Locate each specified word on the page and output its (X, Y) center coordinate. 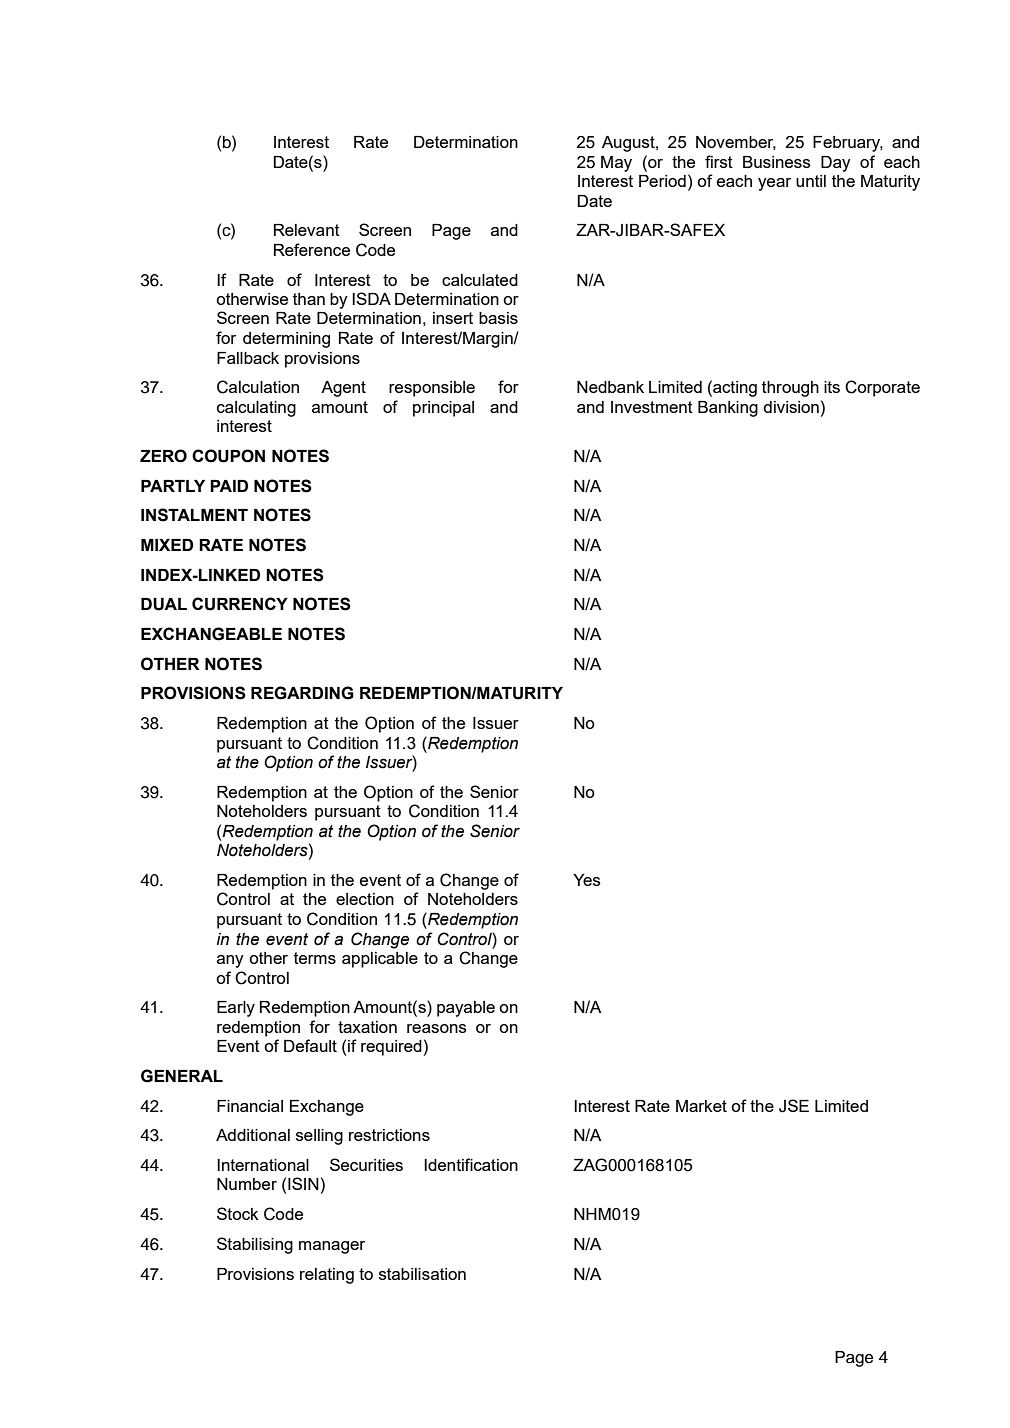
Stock (238, 1213)
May (616, 164)
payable (466, 1009)
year (774, 184)
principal (443, 409)
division (791, 407)
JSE (794, 1106)
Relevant (307, 230)
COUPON (228, 456)
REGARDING (302, 693)
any (230, 961)
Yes (587, 880)
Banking (728, 409)
